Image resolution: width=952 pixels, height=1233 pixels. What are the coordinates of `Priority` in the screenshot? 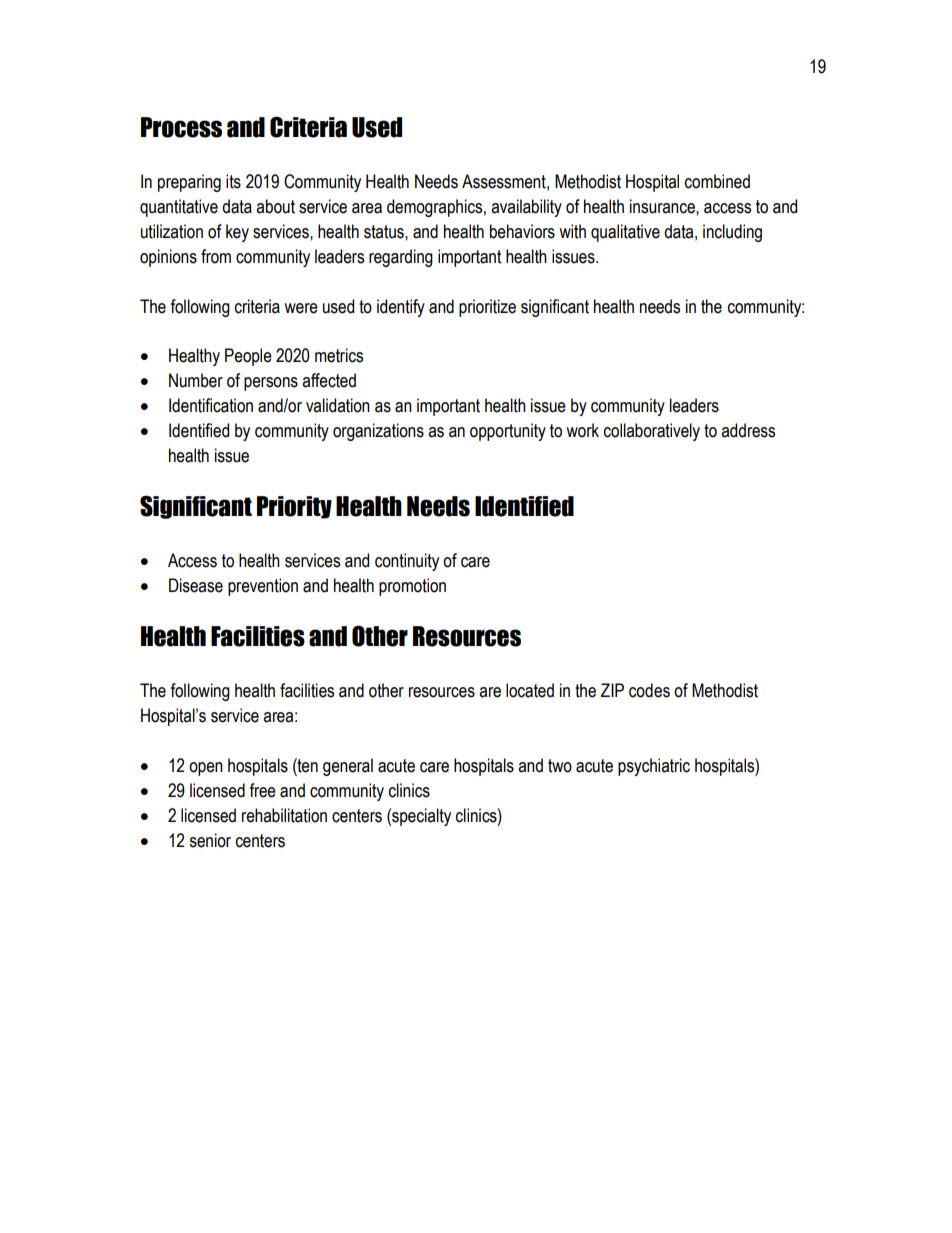 It's located at (294, 507).
